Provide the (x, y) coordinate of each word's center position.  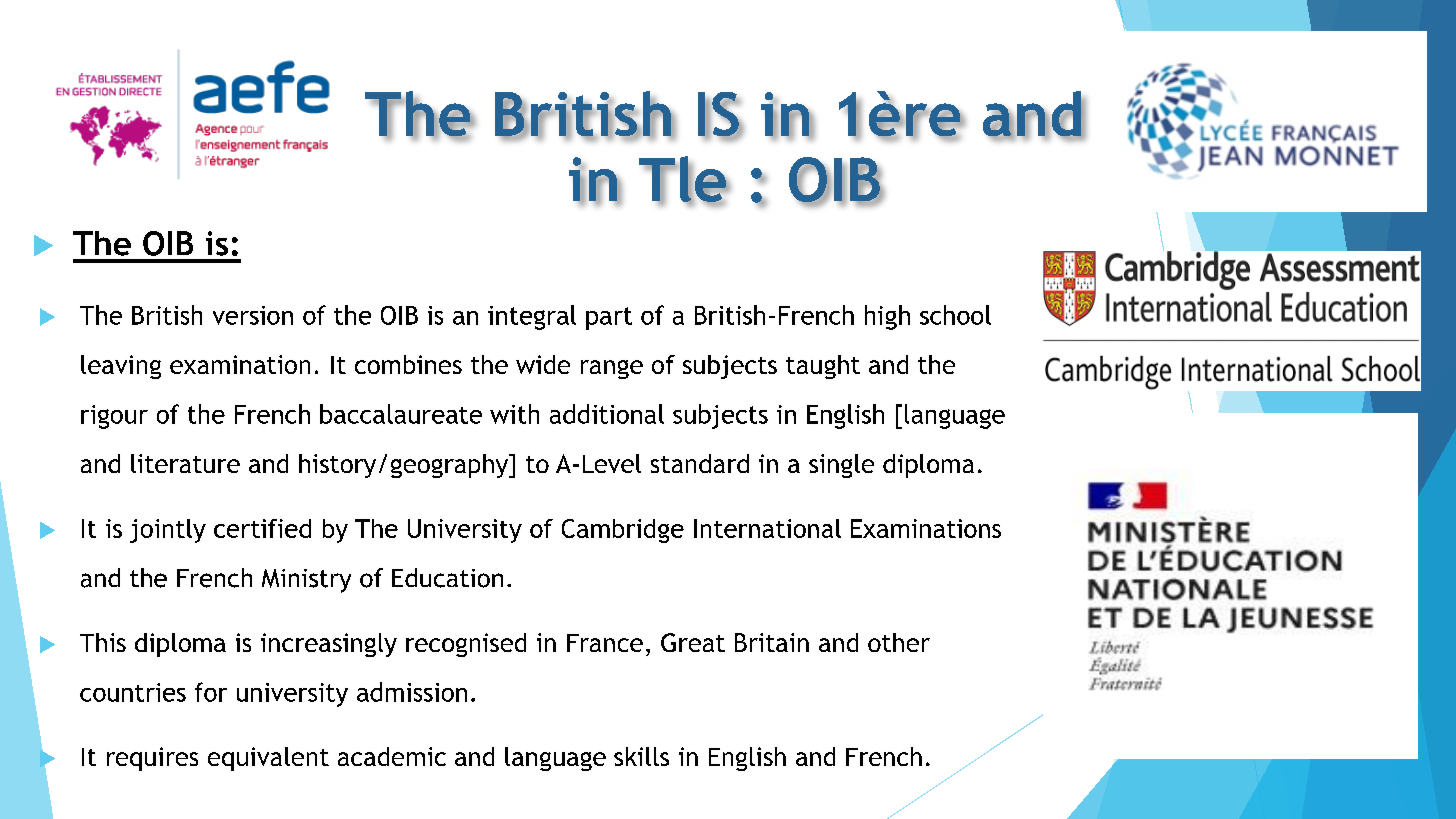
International (767, 528)
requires (152, 759)
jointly (168, 531)
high (887, 317)
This (103, 642)
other (899, 642)
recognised (466, 645)
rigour (114, 417)
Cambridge (623, 531)
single (841, 466)
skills (641, 756)
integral (532, 317)
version (253, 315)
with (514, 414)
